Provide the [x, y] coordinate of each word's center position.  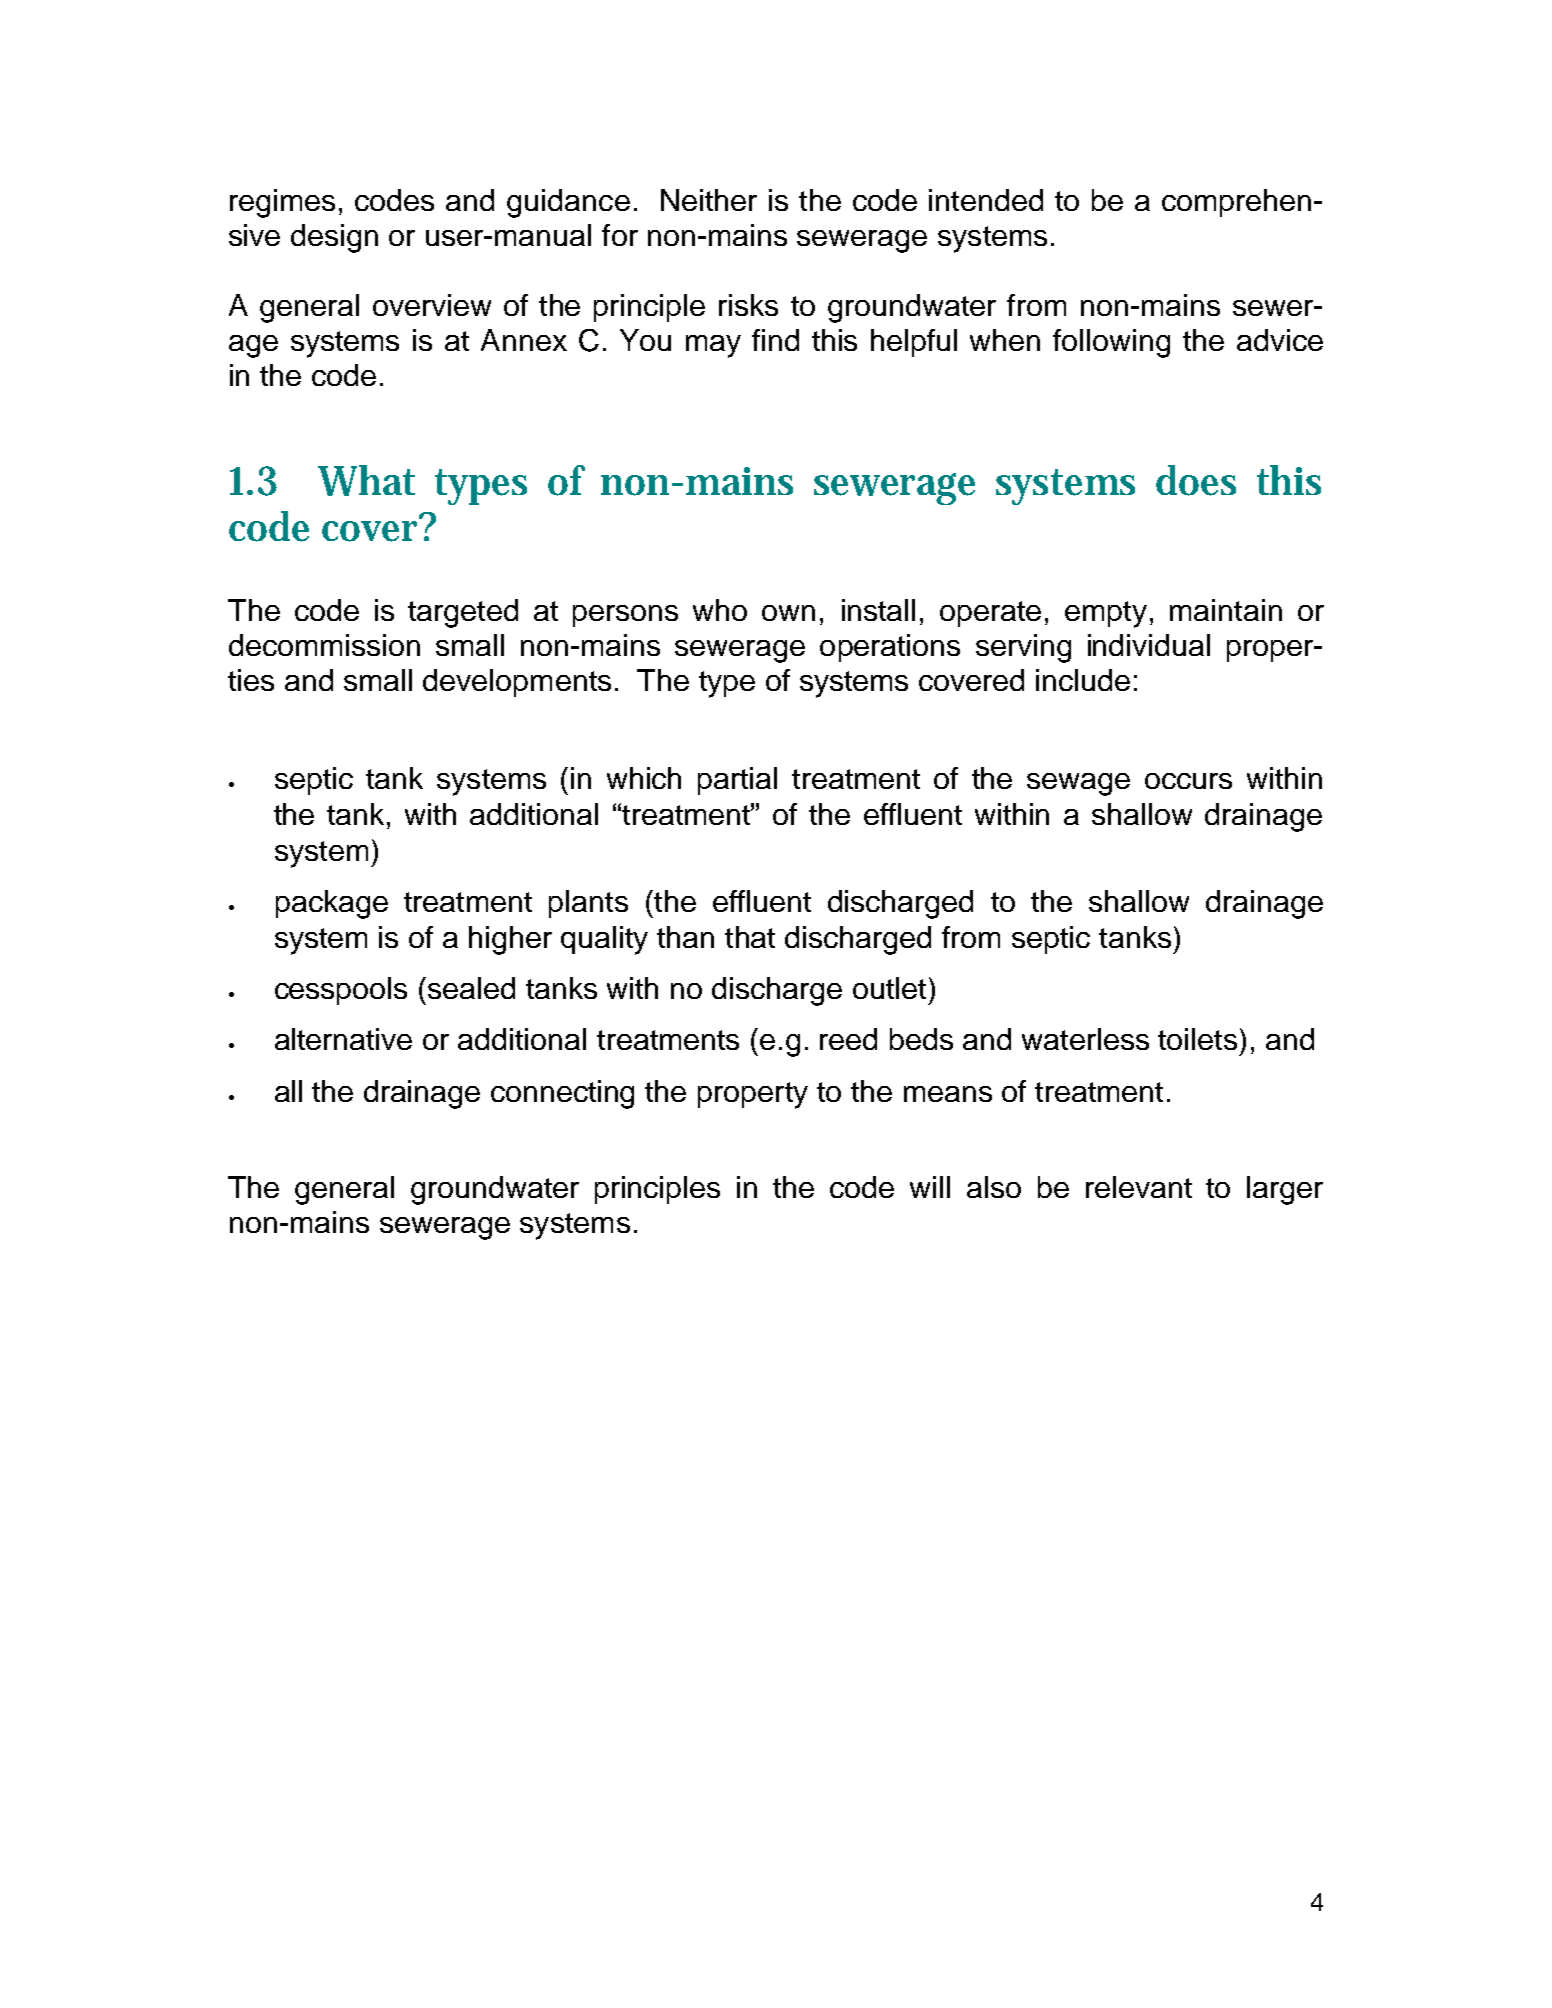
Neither [709, 200]
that [750, 937]
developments [517, 683]
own [788, 613]
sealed [471, 988]
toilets [1197, 1039]
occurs [1188, 781]
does [1196, 480]
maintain [1226, 610]
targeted [463, 613]
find [775, 340]
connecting [562, 1094]
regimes [282, 203]
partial [737, 781]
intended [986, 200]
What [366, 480]
